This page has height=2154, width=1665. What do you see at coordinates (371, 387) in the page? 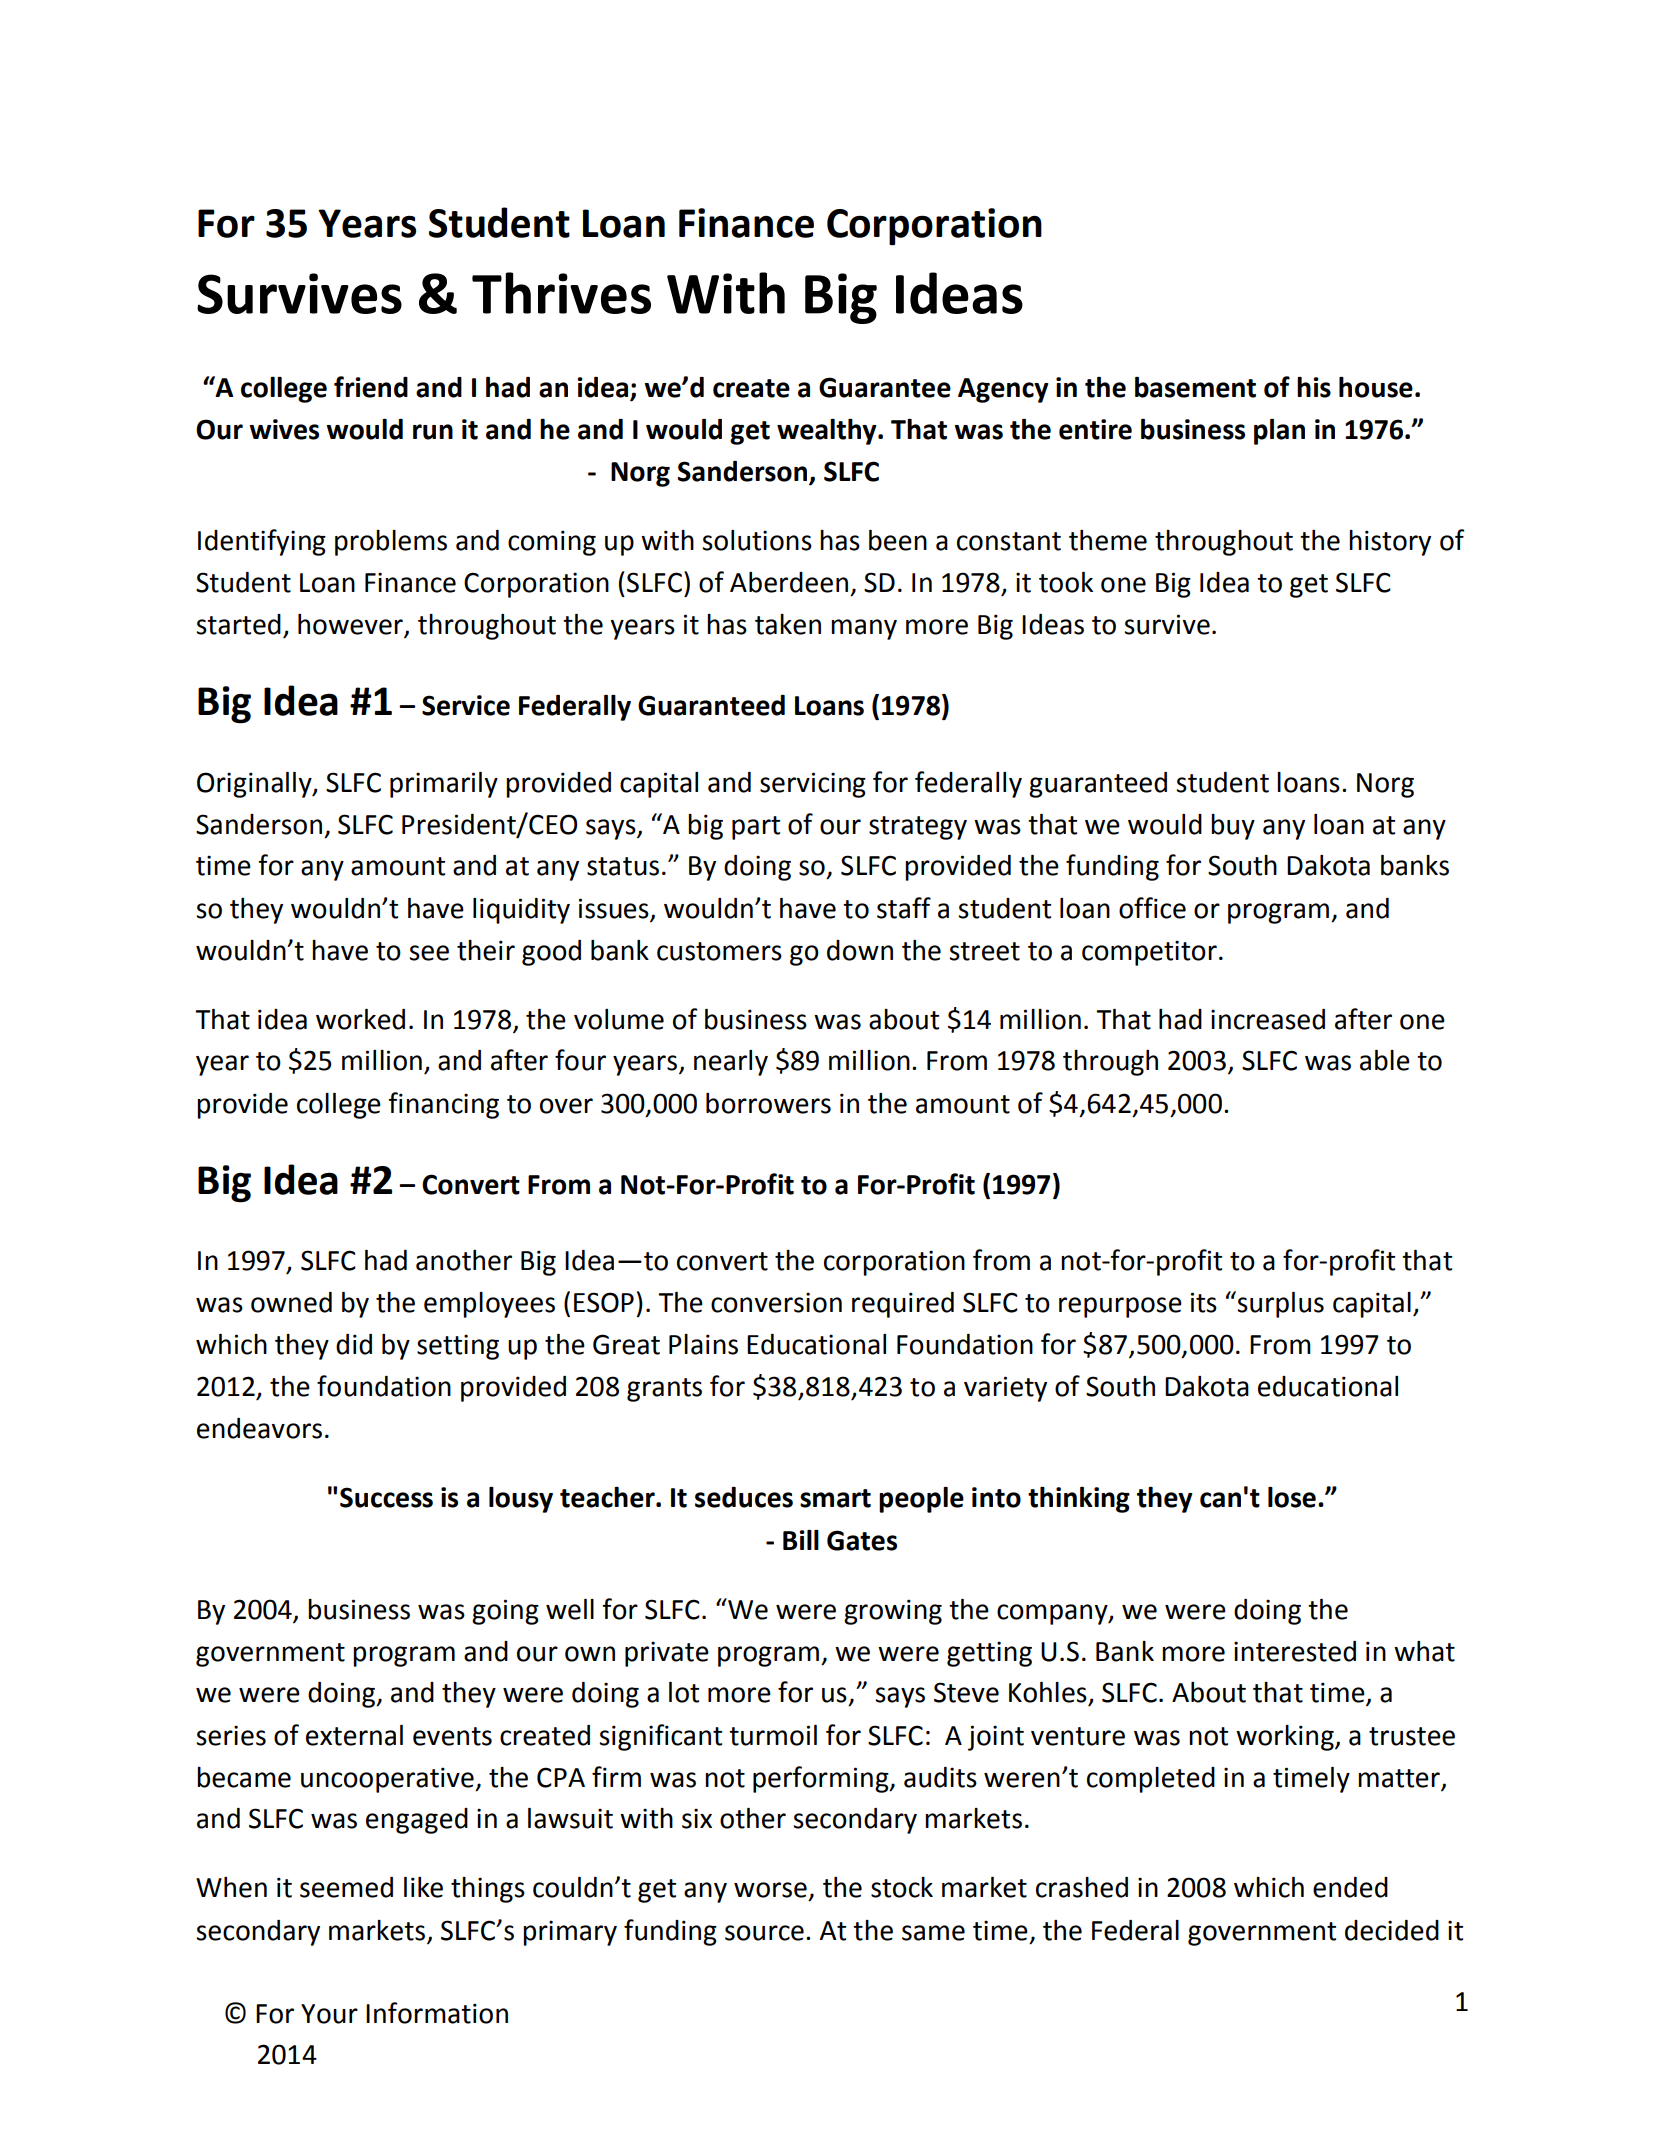
I see `friend` at bounding box center [371, 387].
